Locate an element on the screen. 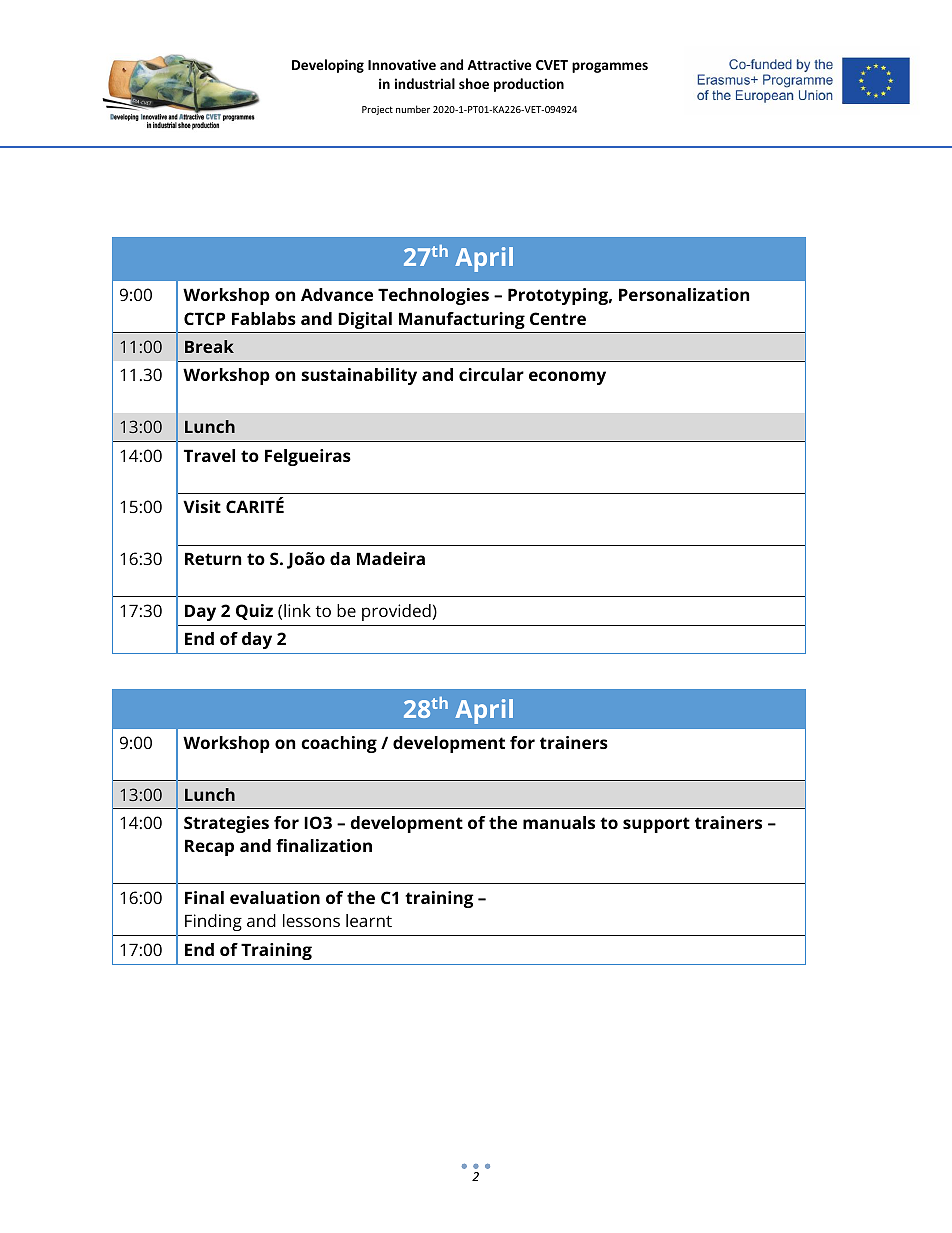  provided is located at coordinates (396, 612).
